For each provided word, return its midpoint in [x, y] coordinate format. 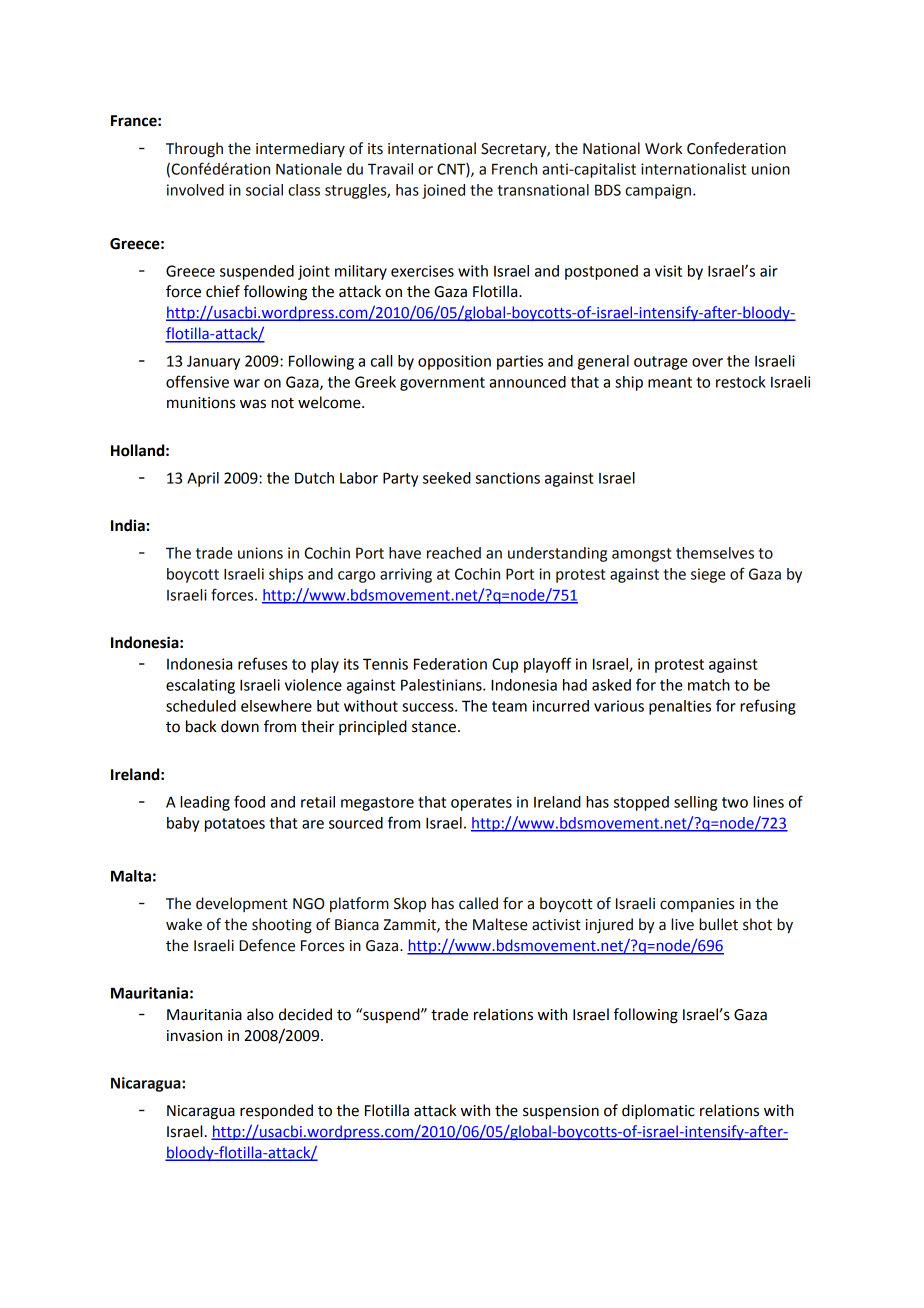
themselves [715, 553]
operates [481, 804]
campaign [659, 191]
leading [205, 803]
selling [695, 803]
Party [400, 479]
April [203, 479]
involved [195, 190]
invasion [194, 1036]
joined [443, 191]
